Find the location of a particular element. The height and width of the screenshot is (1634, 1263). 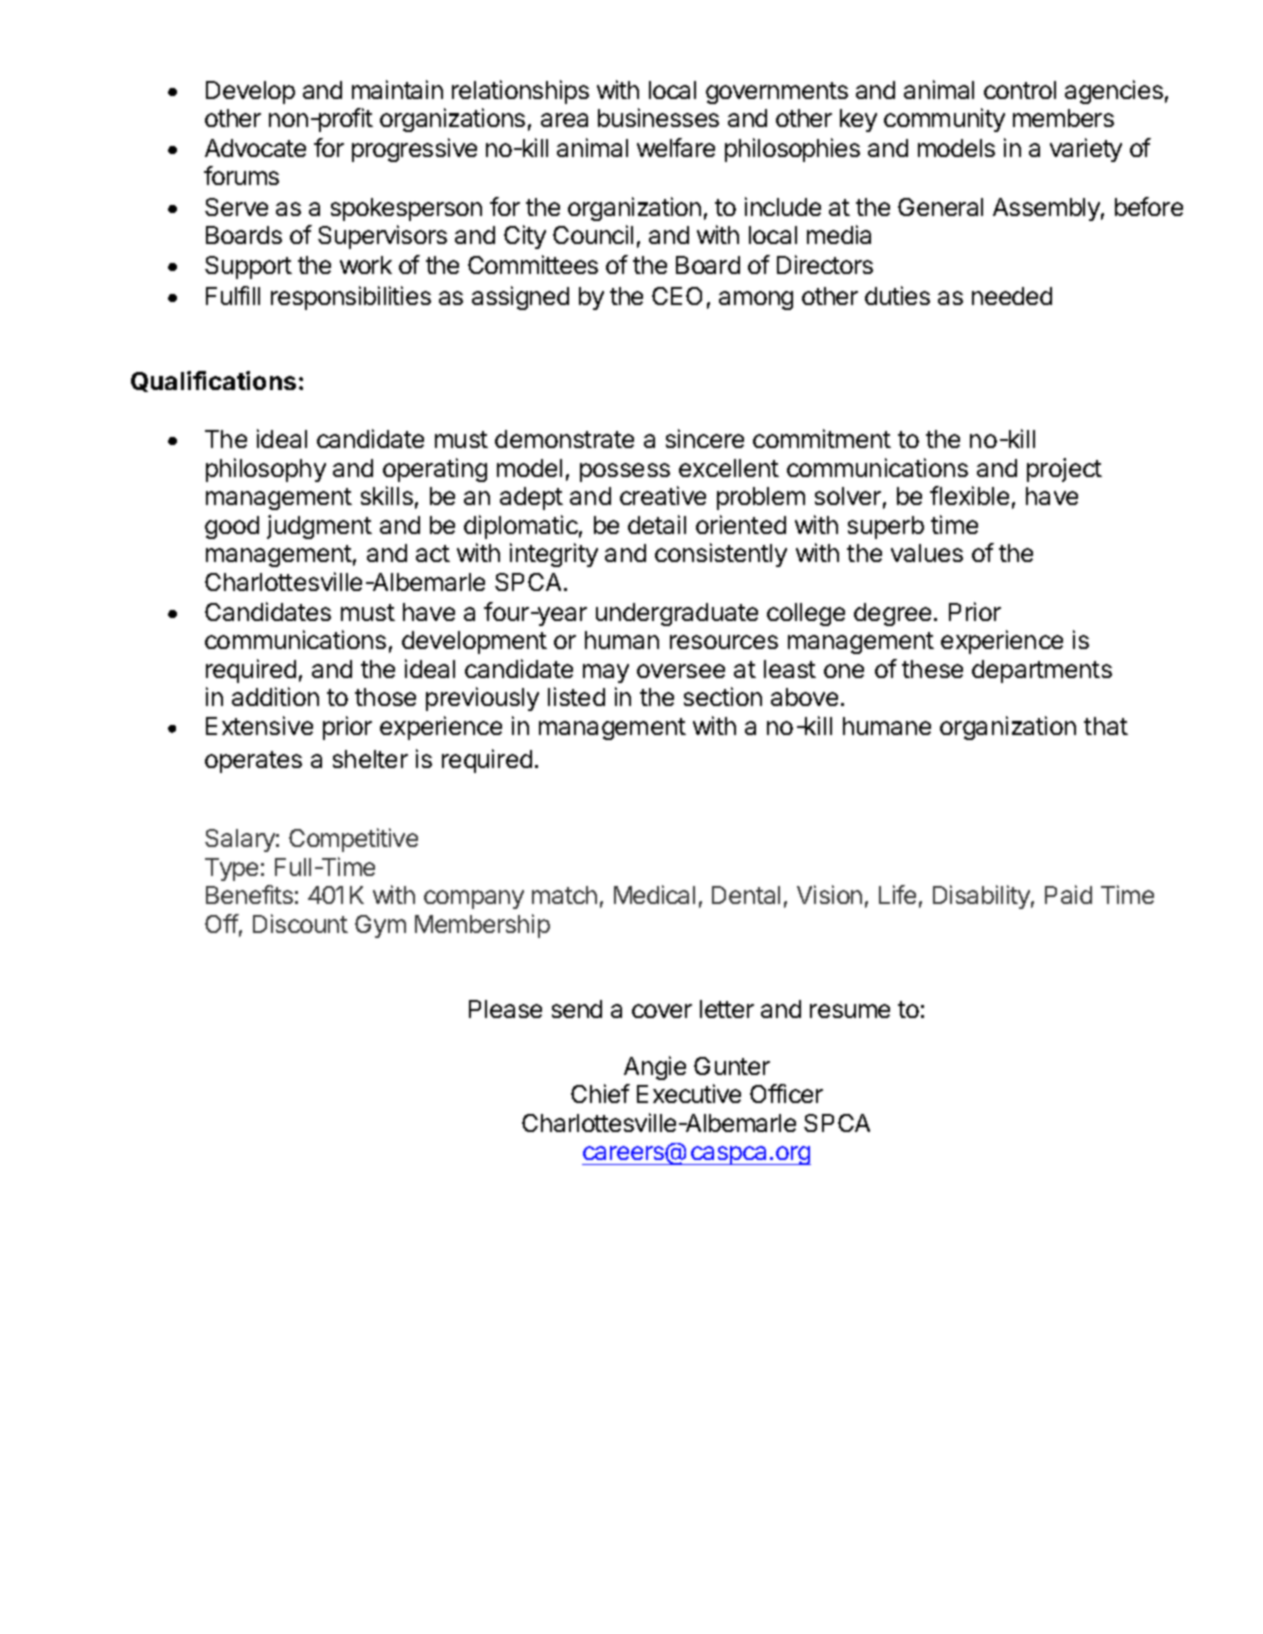

undergraduate is located at coordinates (677, 614).
